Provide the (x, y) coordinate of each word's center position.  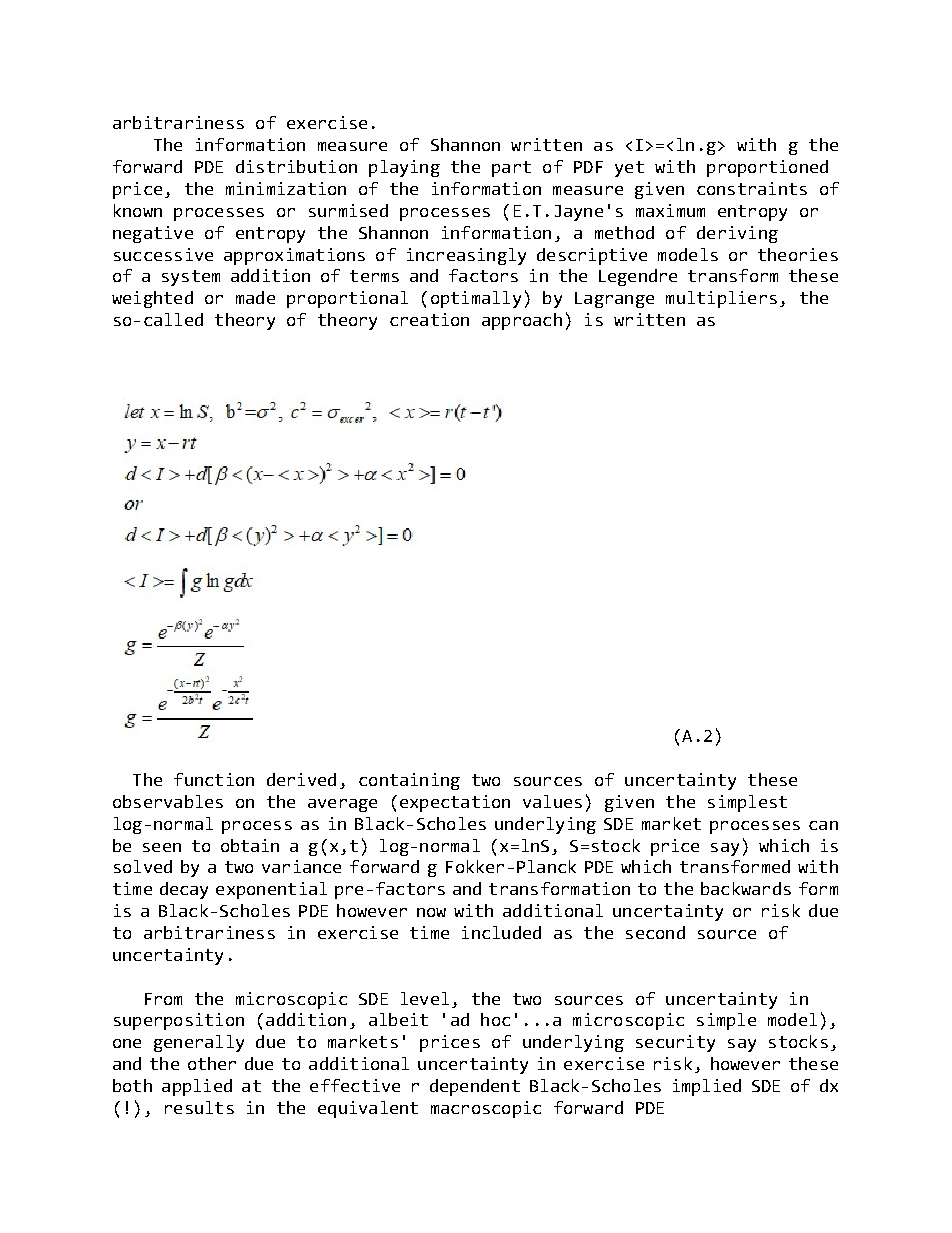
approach (522, 321)
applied (197, 1087)
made (255, 297)
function (214, 779)
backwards (746, 888)
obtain (250, 845)
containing (409, 781)
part (511, 169)
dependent (475, 1087)
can (823, 825)
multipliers (721, 299)
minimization (286, 188)
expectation (455, 803)
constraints (752, 188)
